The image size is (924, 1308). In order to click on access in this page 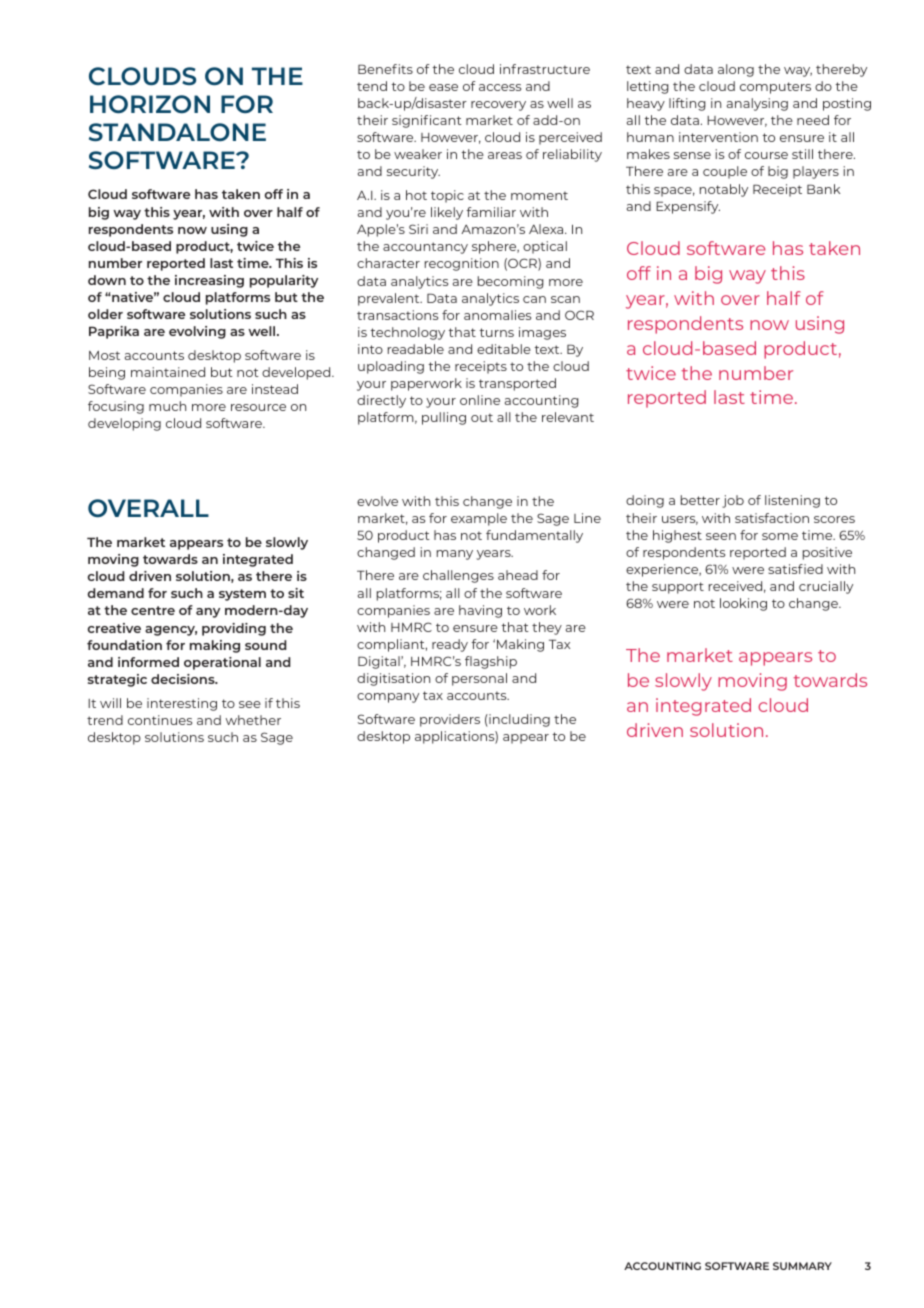, I will do `click(500, 87)`.
